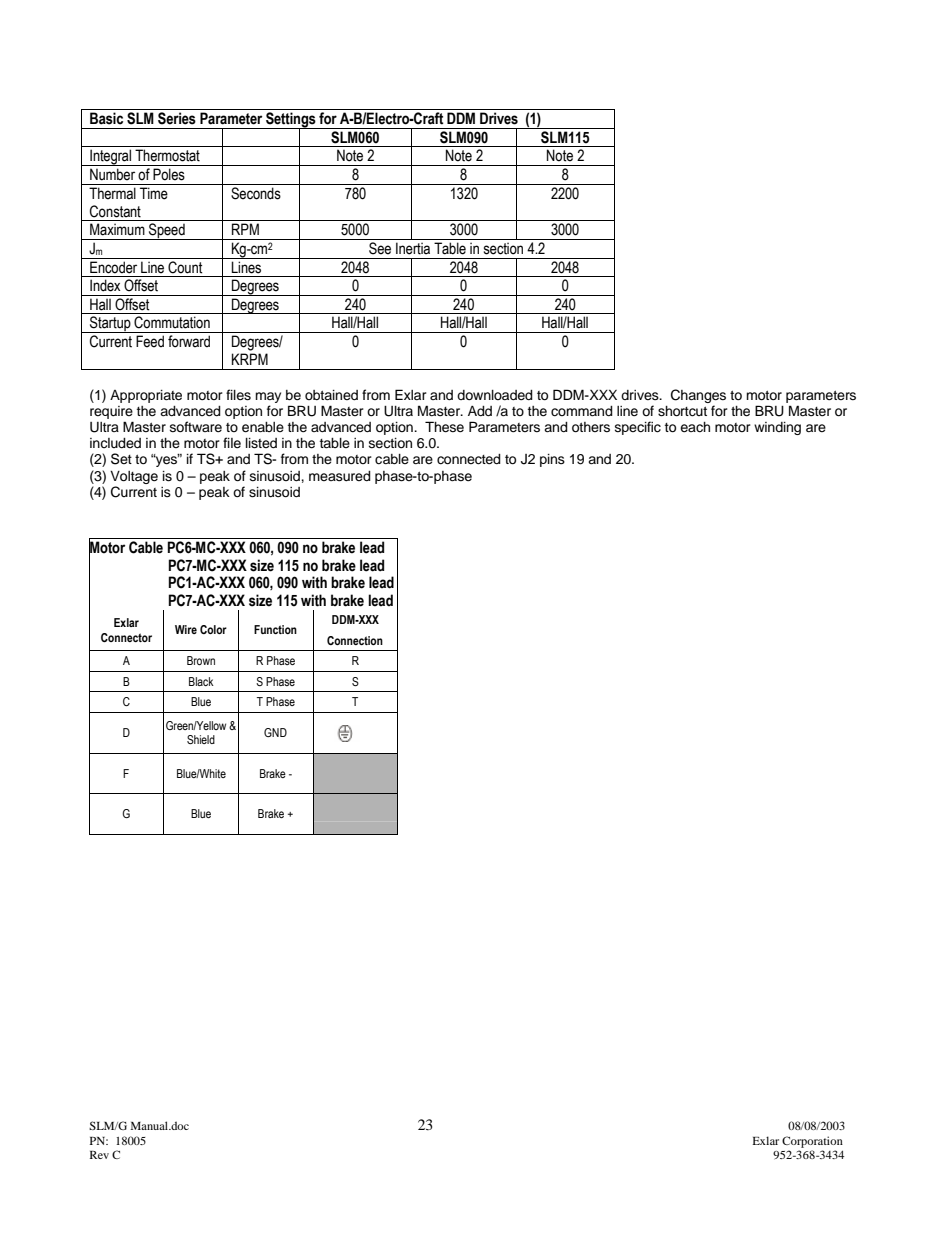  Describe the element at coordinates (186, 629) in the screenshot. I see `Wire` at that location.
